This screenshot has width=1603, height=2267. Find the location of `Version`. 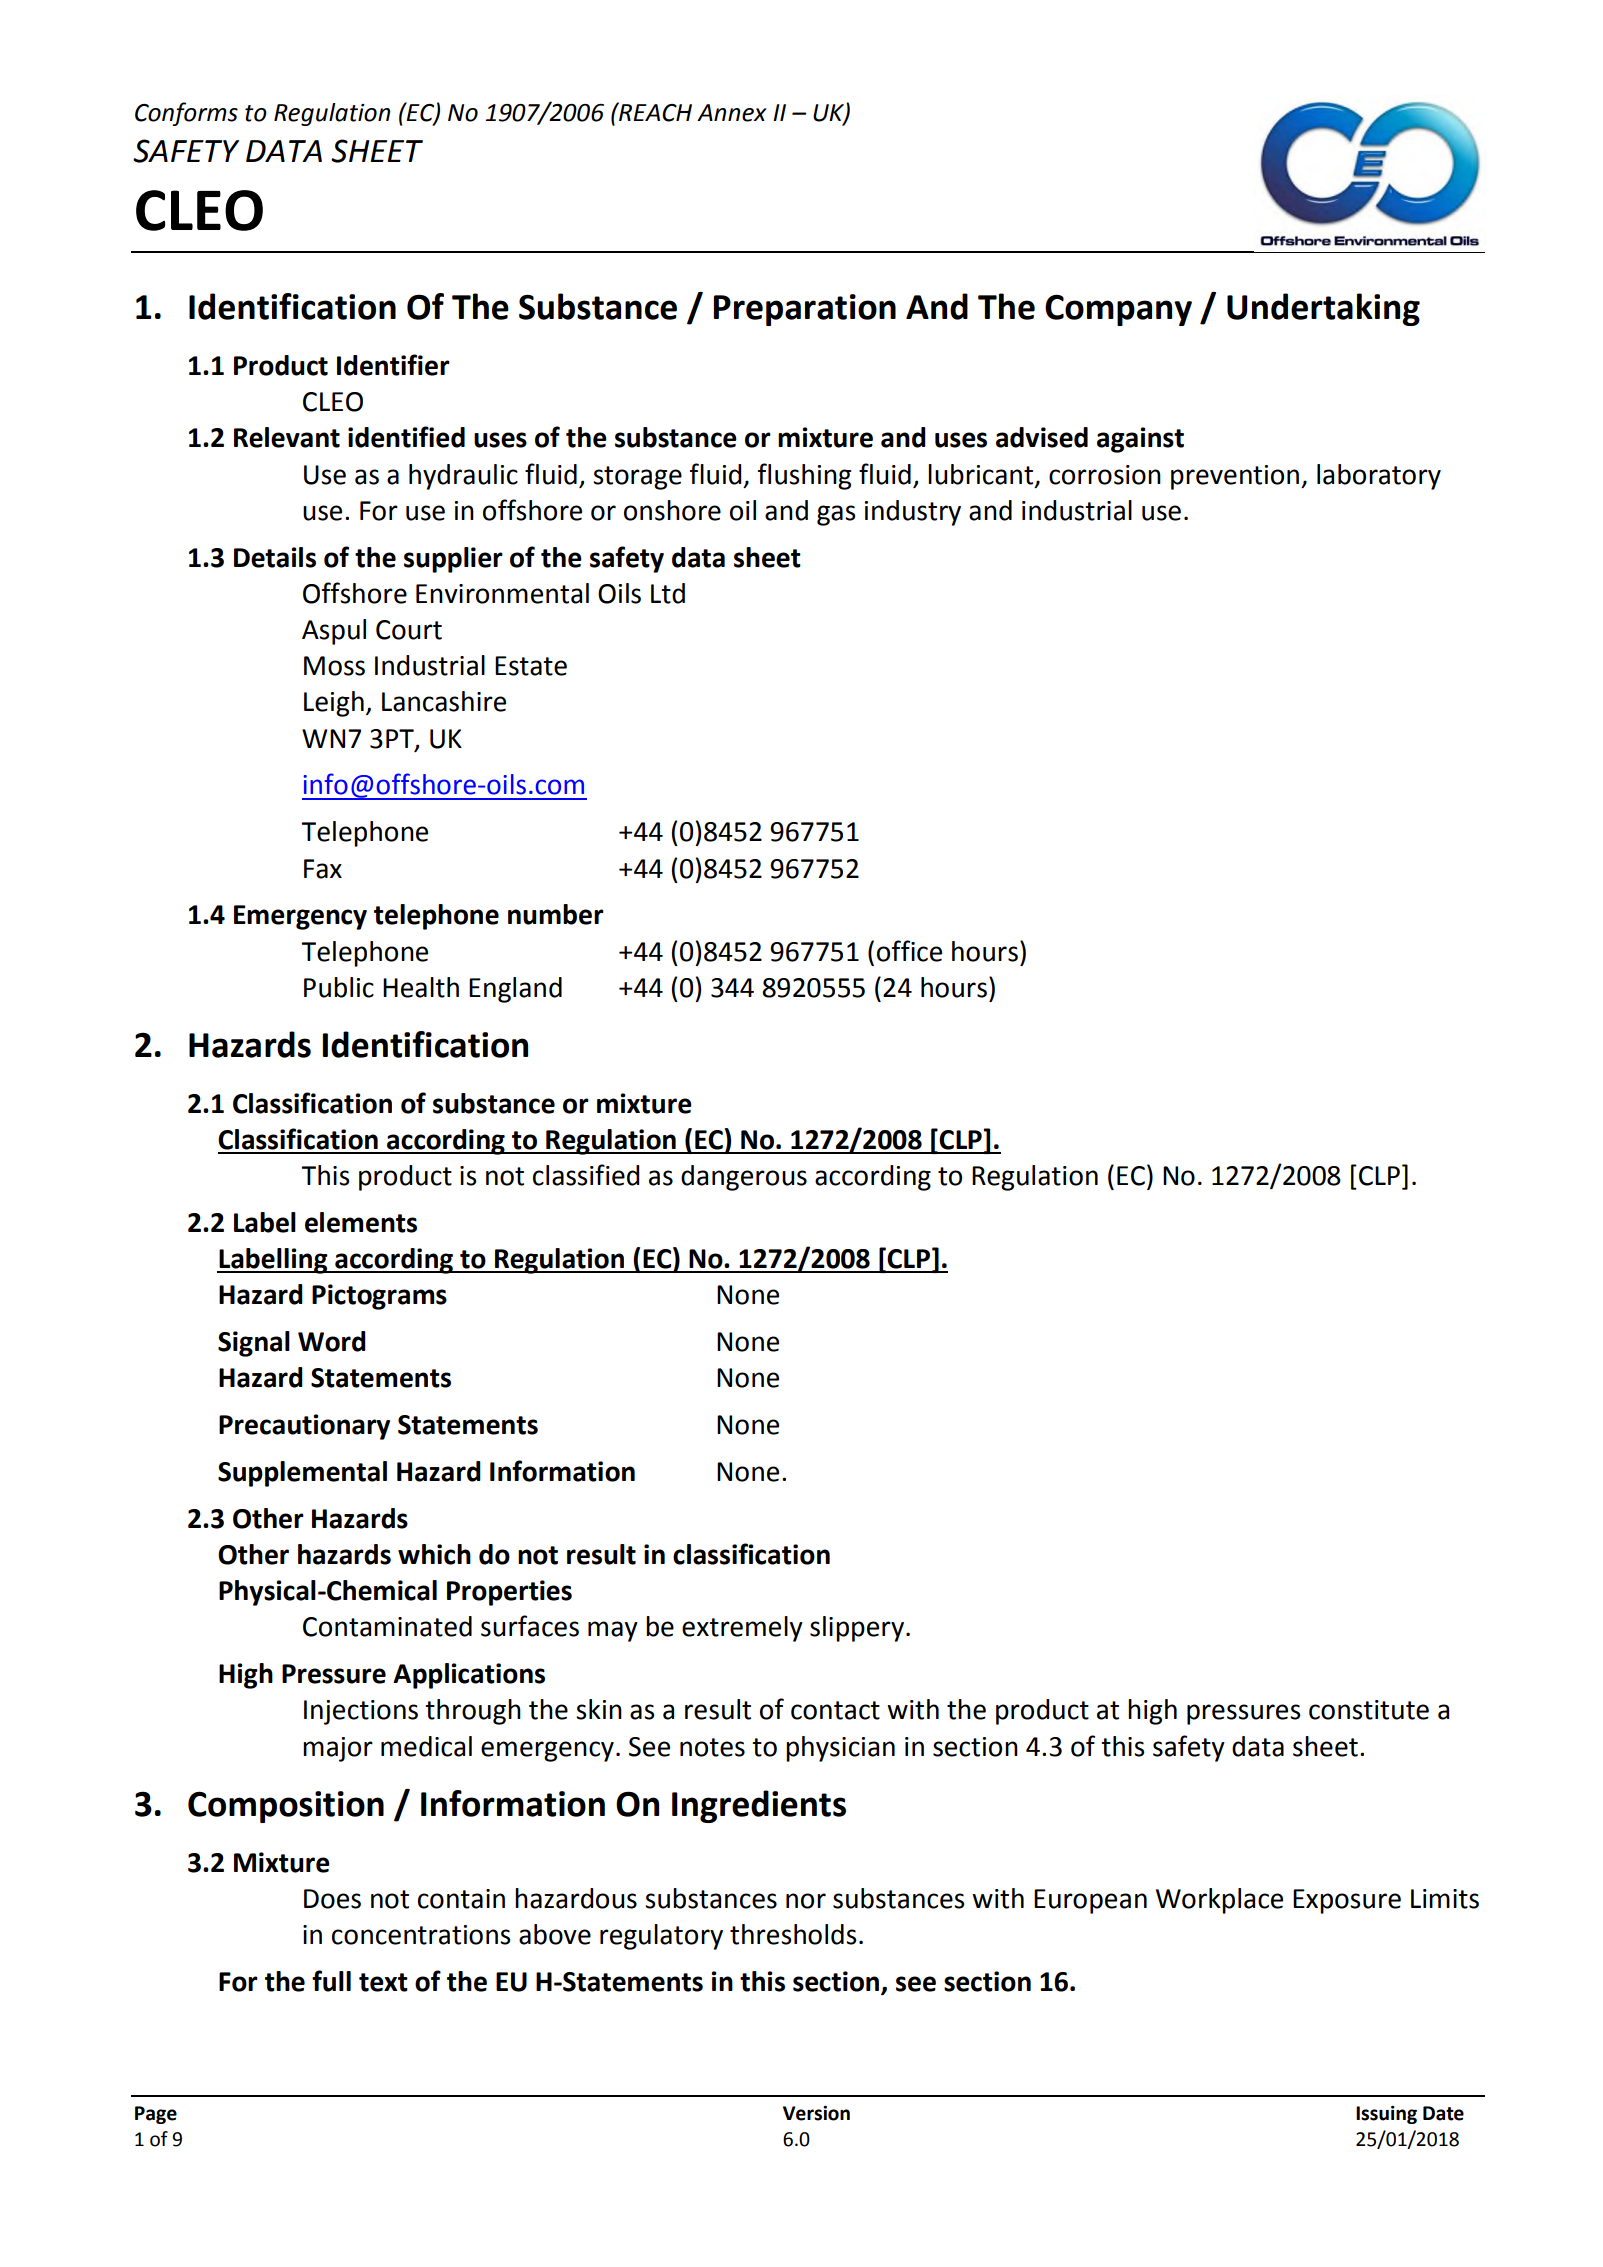

Version is located at coordinates (816, 2113).
